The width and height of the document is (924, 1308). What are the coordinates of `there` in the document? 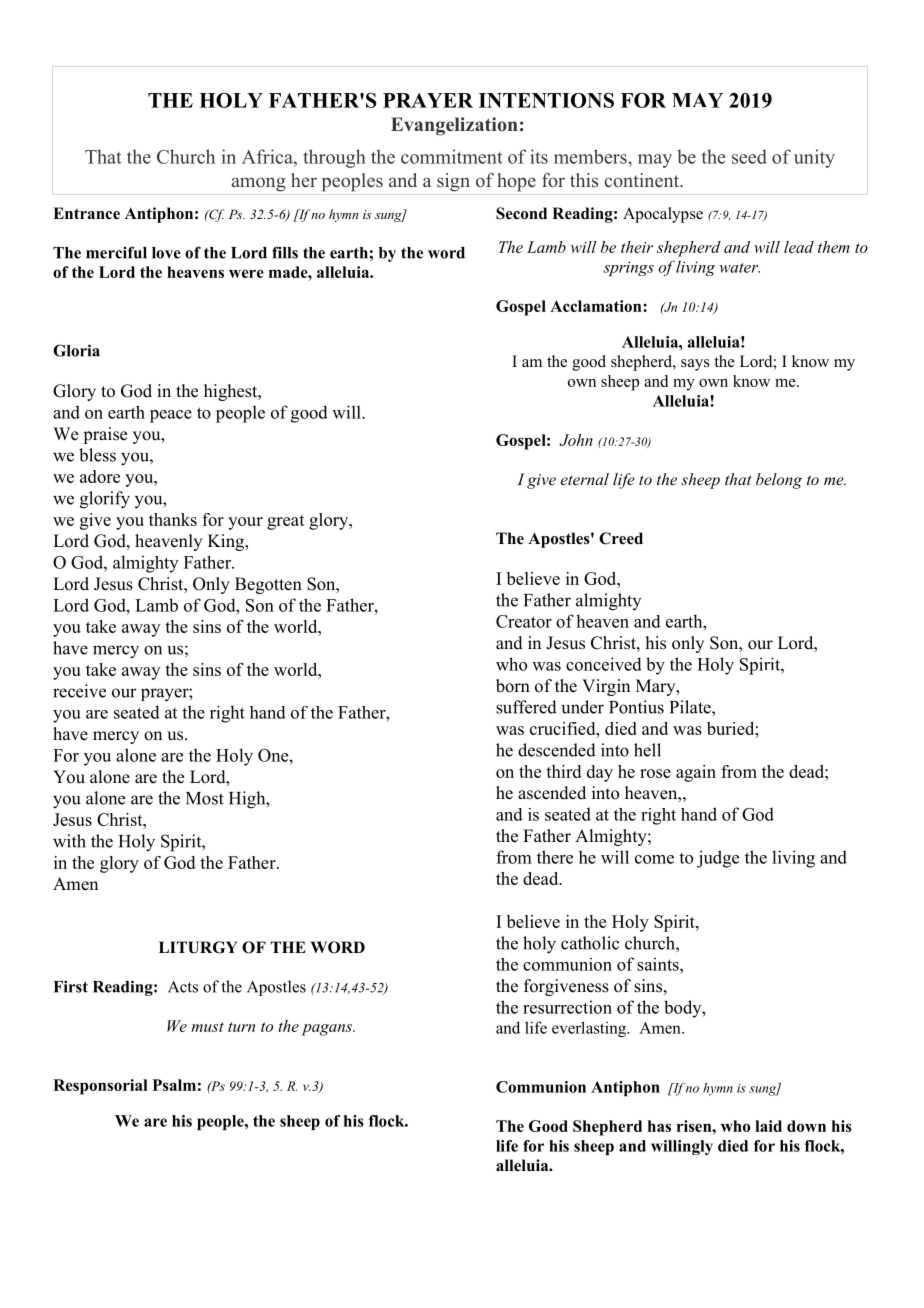 It's located at (555, 857).
